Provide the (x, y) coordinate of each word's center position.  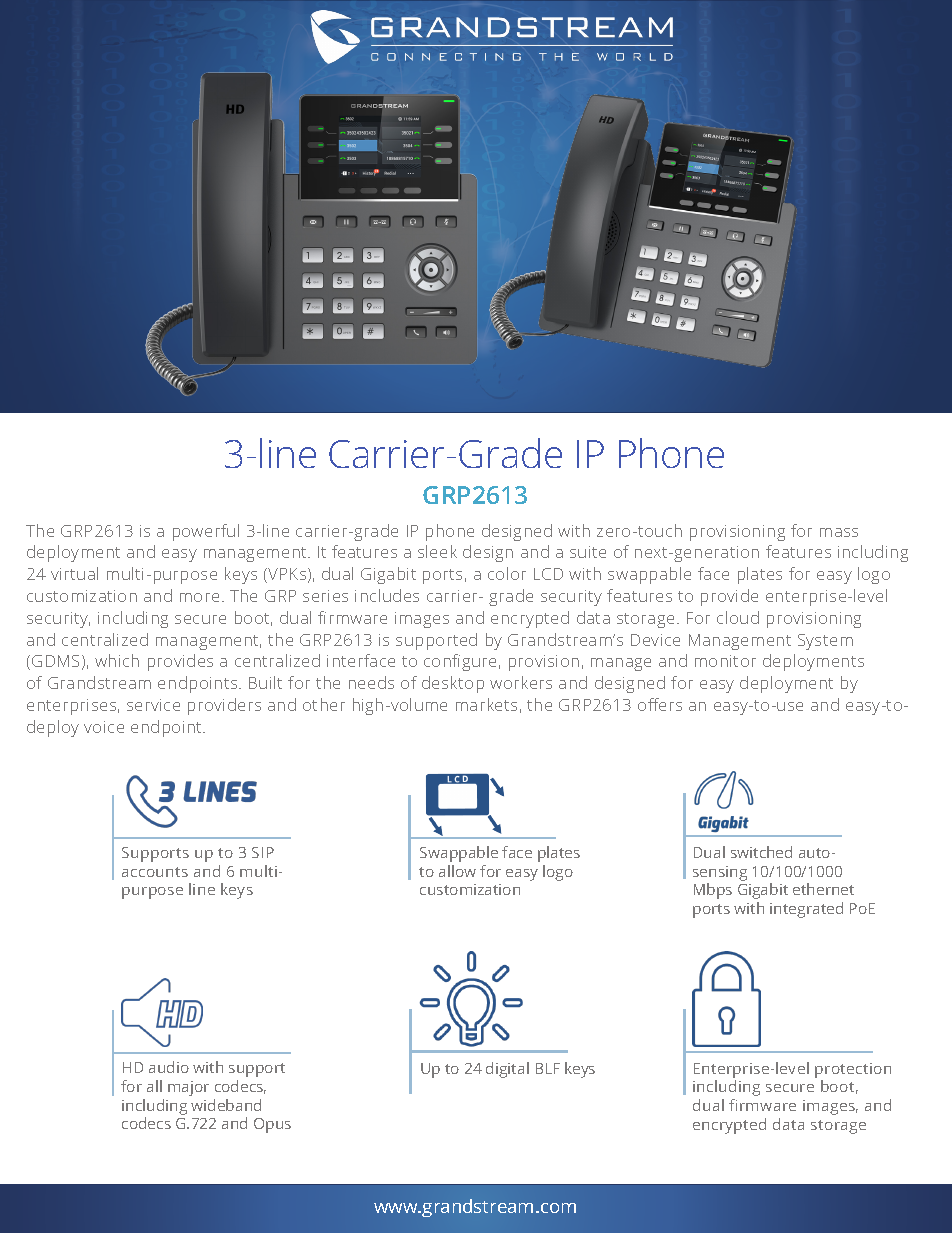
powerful (206, 532)
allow (457, 871)
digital (507, 1070)
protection (853, 1070)
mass (839, 532)
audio (169, 1067)
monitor (725, 661)
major (188, 1088)
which (117, 660)
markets (486, 704)
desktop (453, 684)
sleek (437, 551)
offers (660, 704)
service (153, 705)
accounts (155, 872)
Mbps (713, 891)
